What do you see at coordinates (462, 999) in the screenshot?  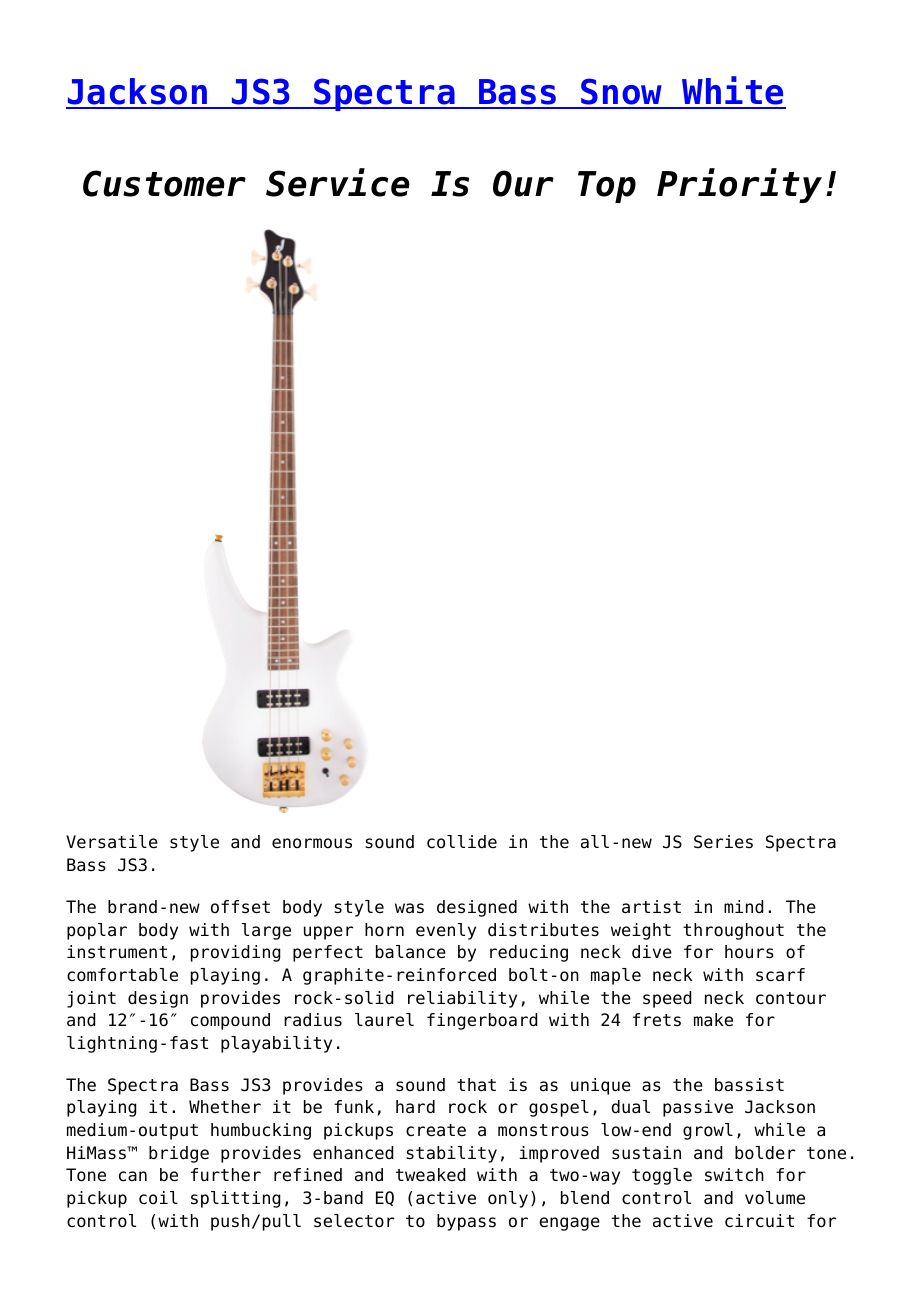 I see `reliability` at bounding box center [462, 999].
